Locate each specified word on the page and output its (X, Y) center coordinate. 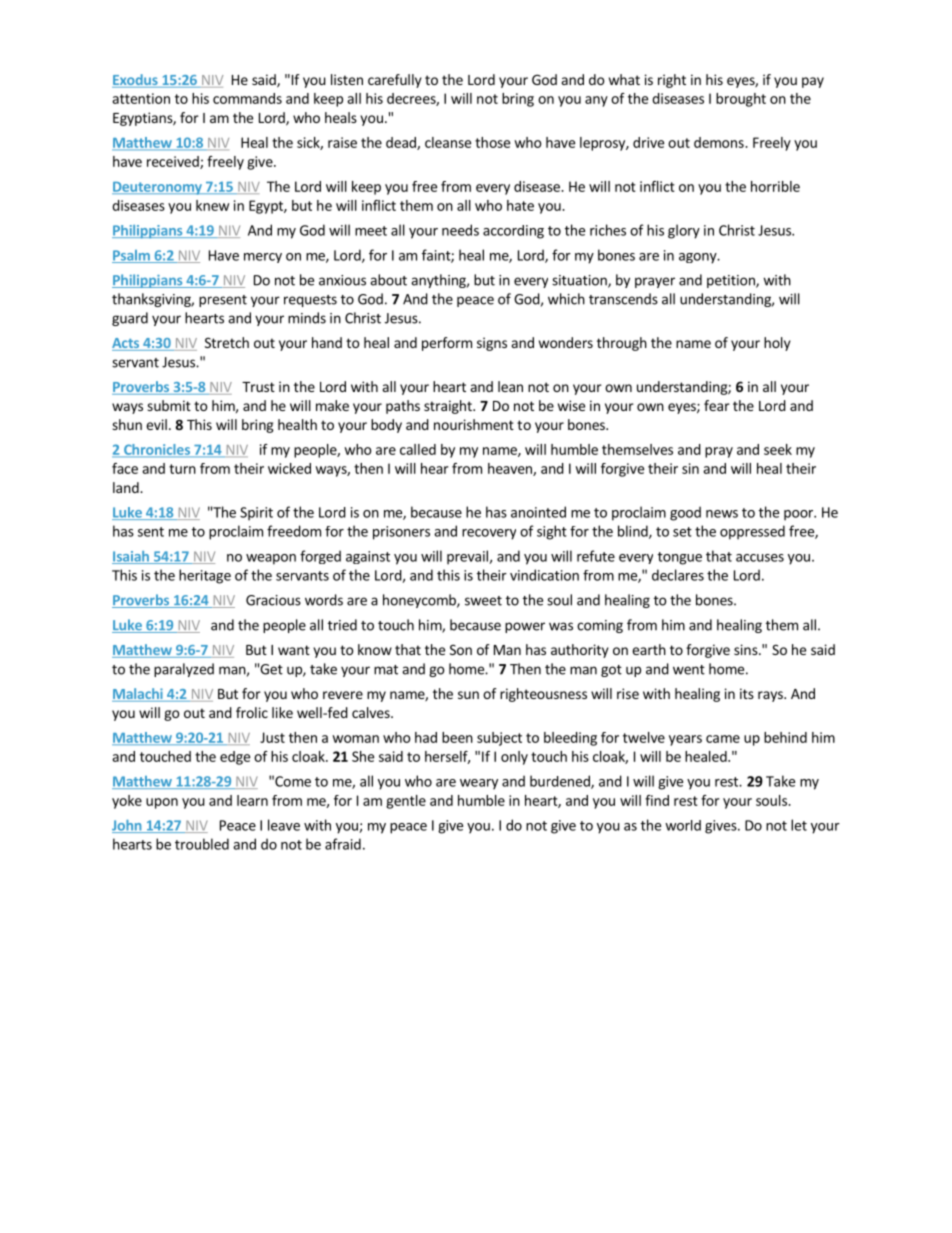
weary (479, 784)
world (683, 825)
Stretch (227, 342)
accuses (760, 558)
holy (777, 344)
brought (741, 100)
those (492, 142)
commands (247, 98)
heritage (205, 576)
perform (447, 344)
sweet (483, 601)
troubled (202, 844)
